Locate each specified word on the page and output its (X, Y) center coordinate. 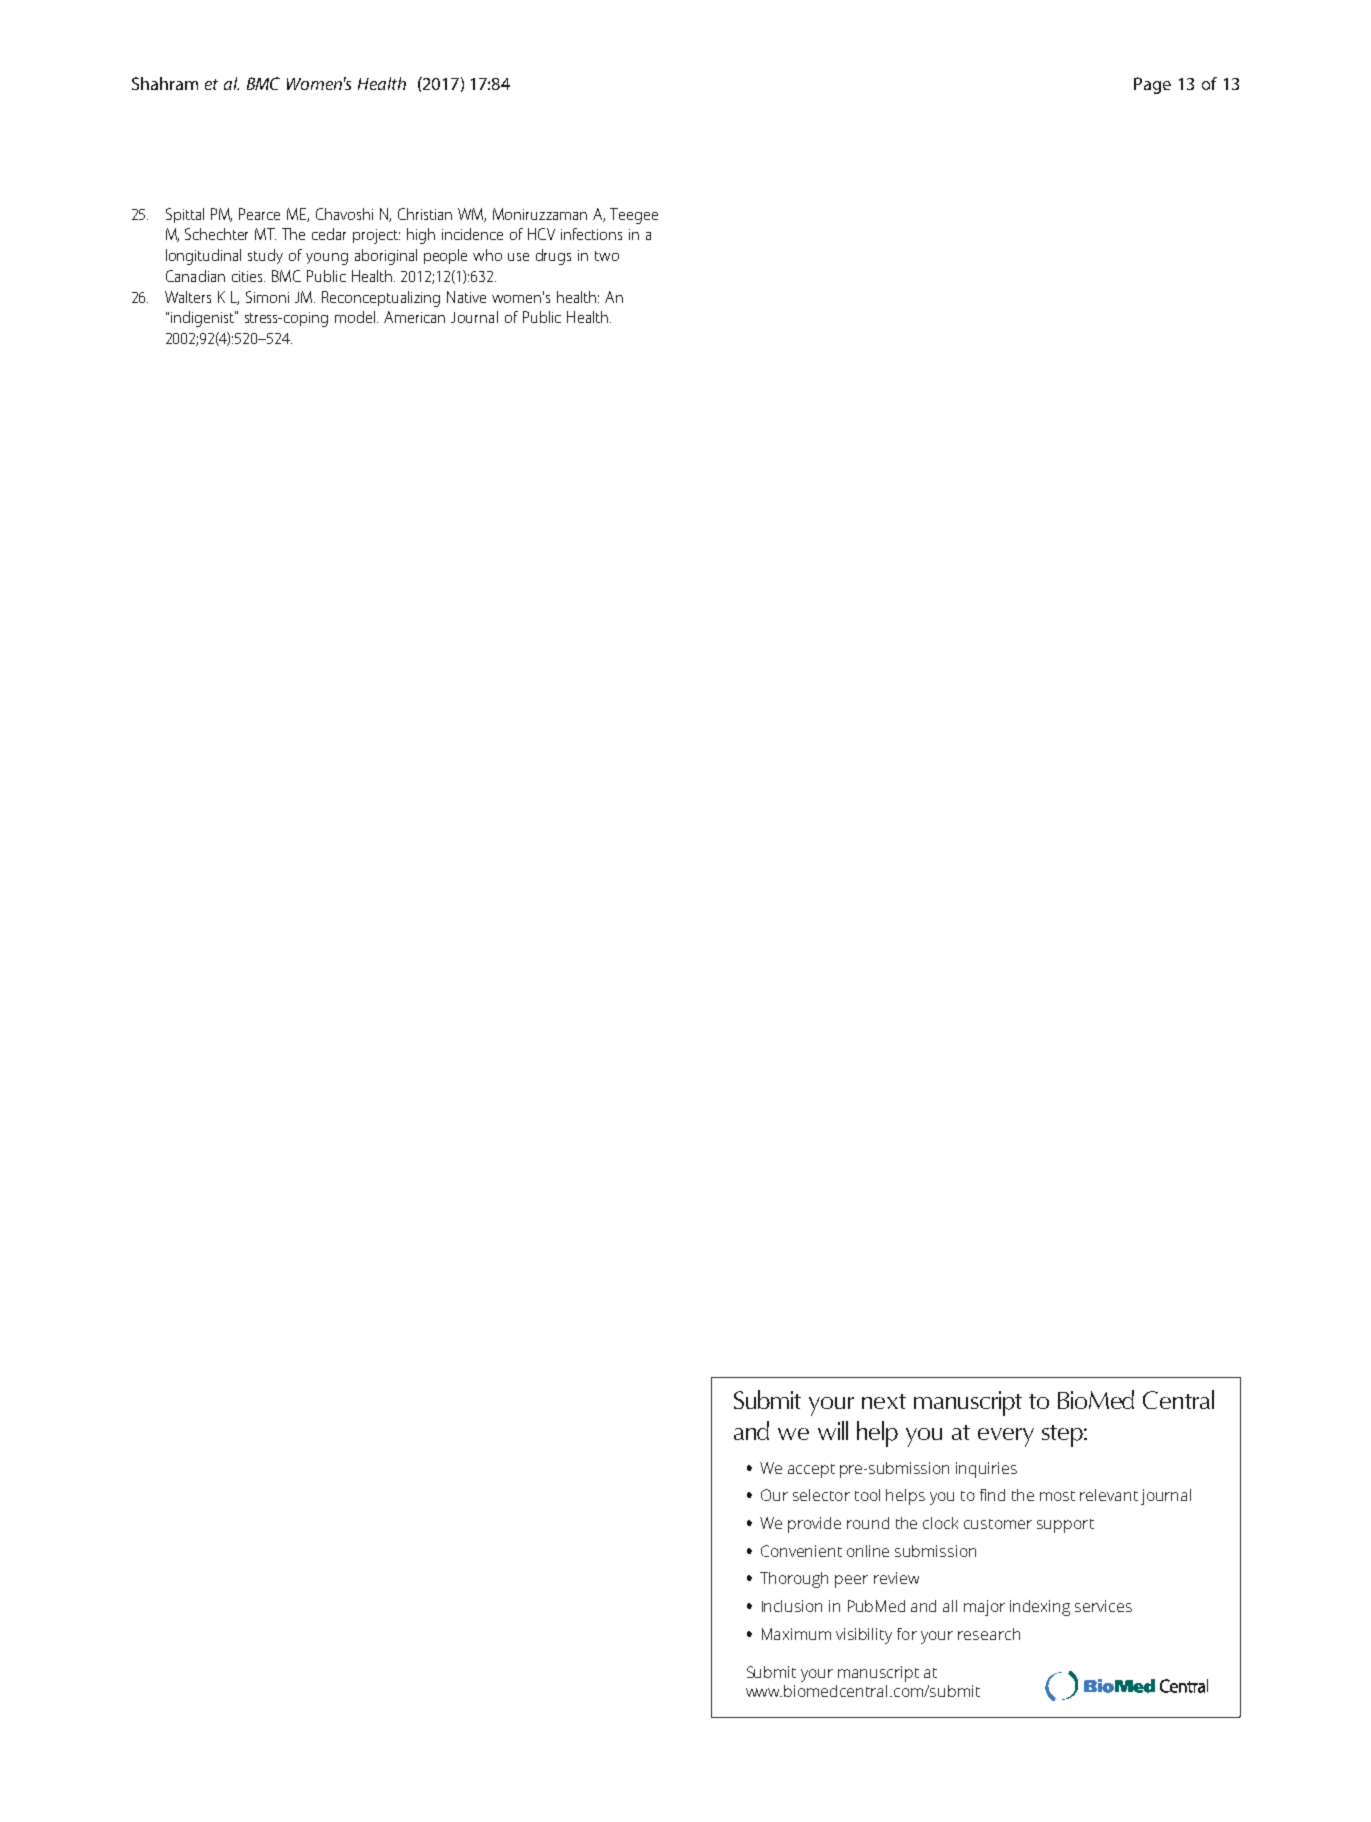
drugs (553, 257)
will (833, 1430)
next (884, 1401)
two (607, 256)
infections (591, 234)
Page (1152, 85)
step (1063, 1436)
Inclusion (792, 1606)
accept (811, 1471)
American (414, 317)
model (356, 317)
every (1006, 1437)
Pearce (259, 214)
